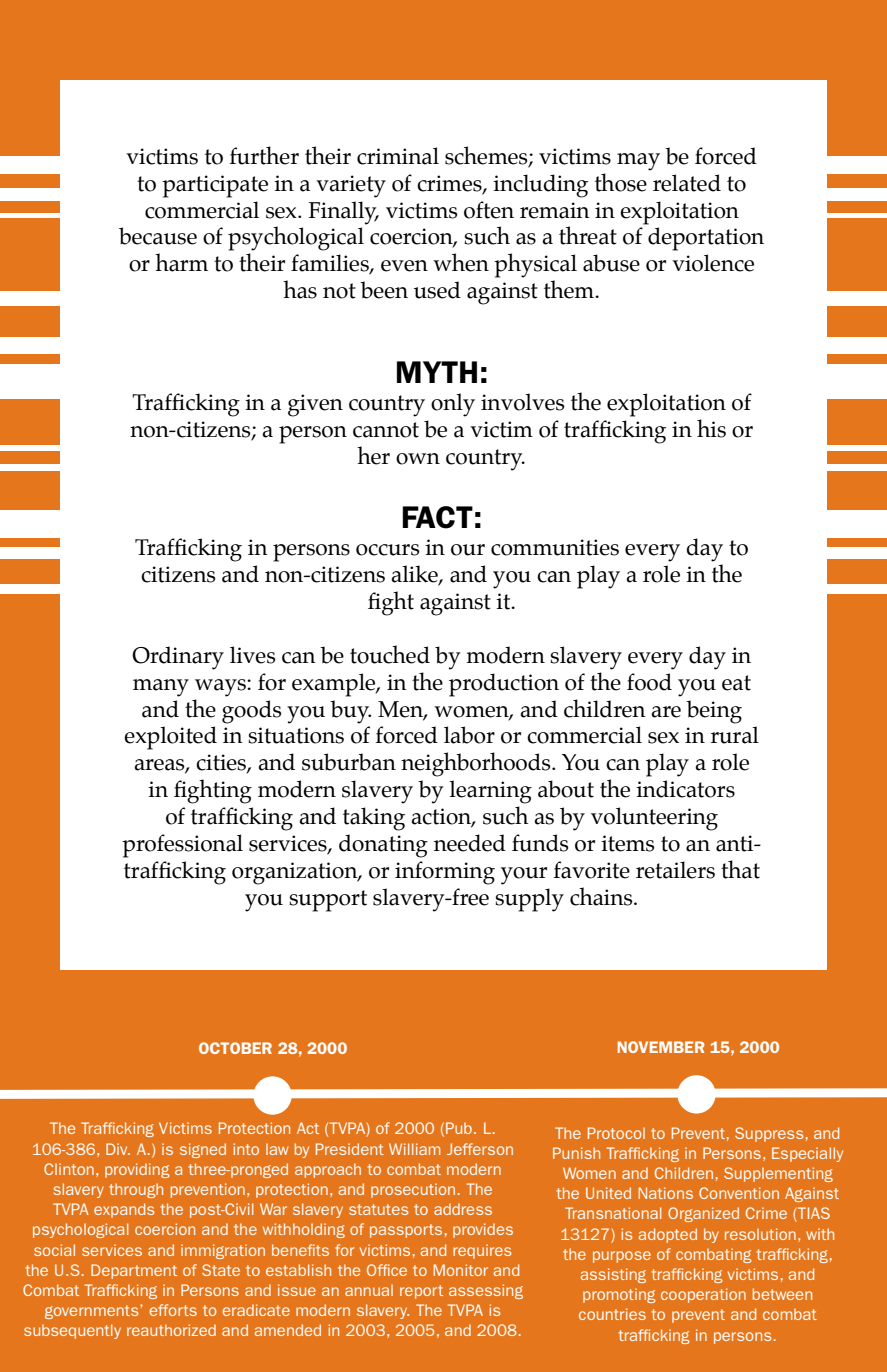 This screenshot has height=1372, width=887. I want to click on labor, so click(469, 735).
